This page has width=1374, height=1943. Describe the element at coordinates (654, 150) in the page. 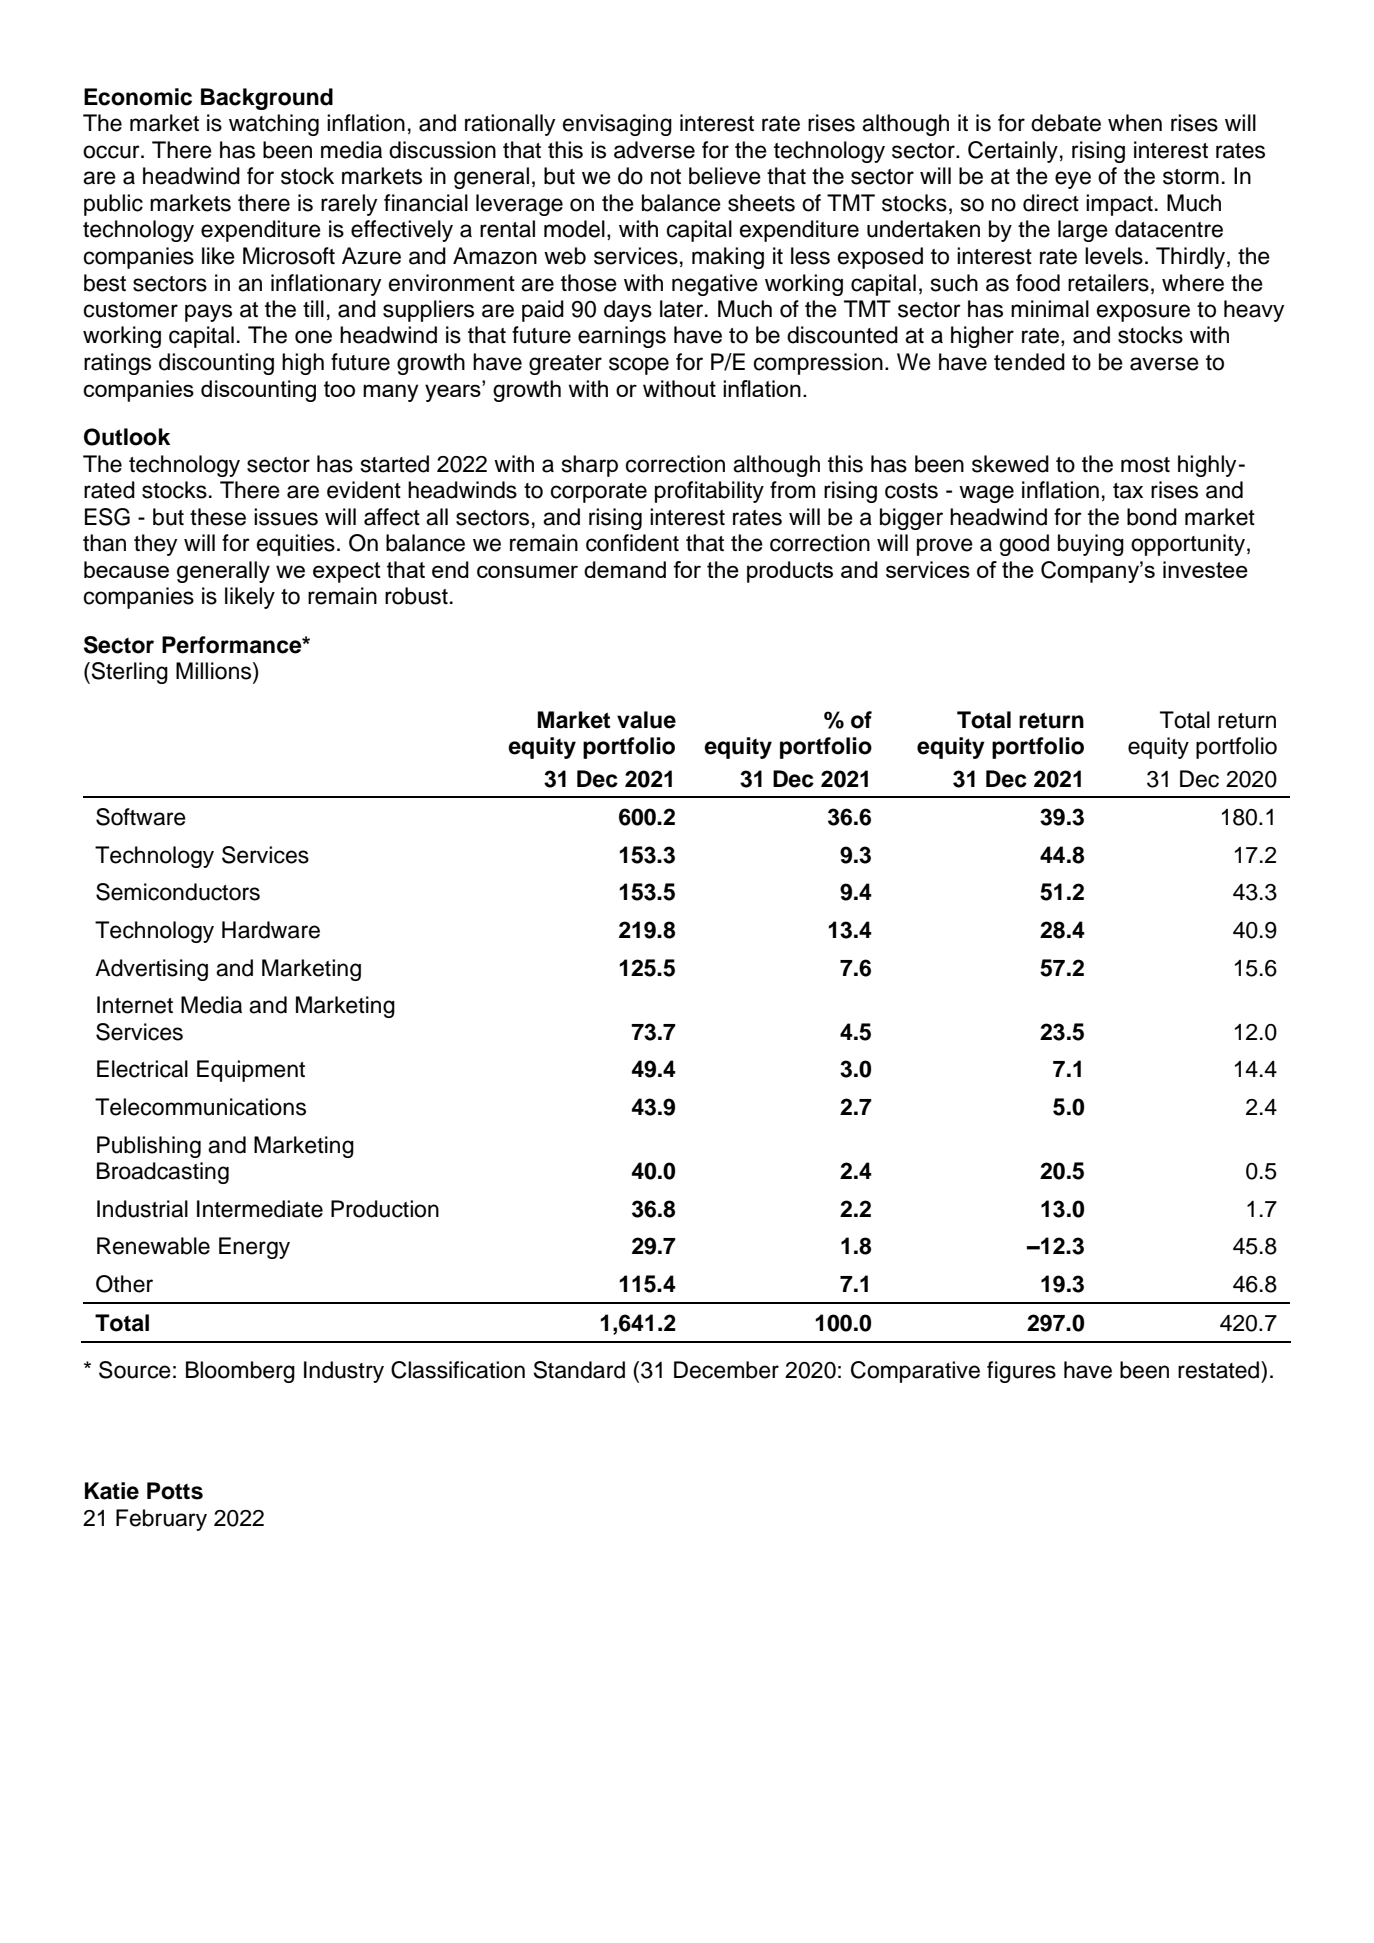

I see `adverse` at that location.
